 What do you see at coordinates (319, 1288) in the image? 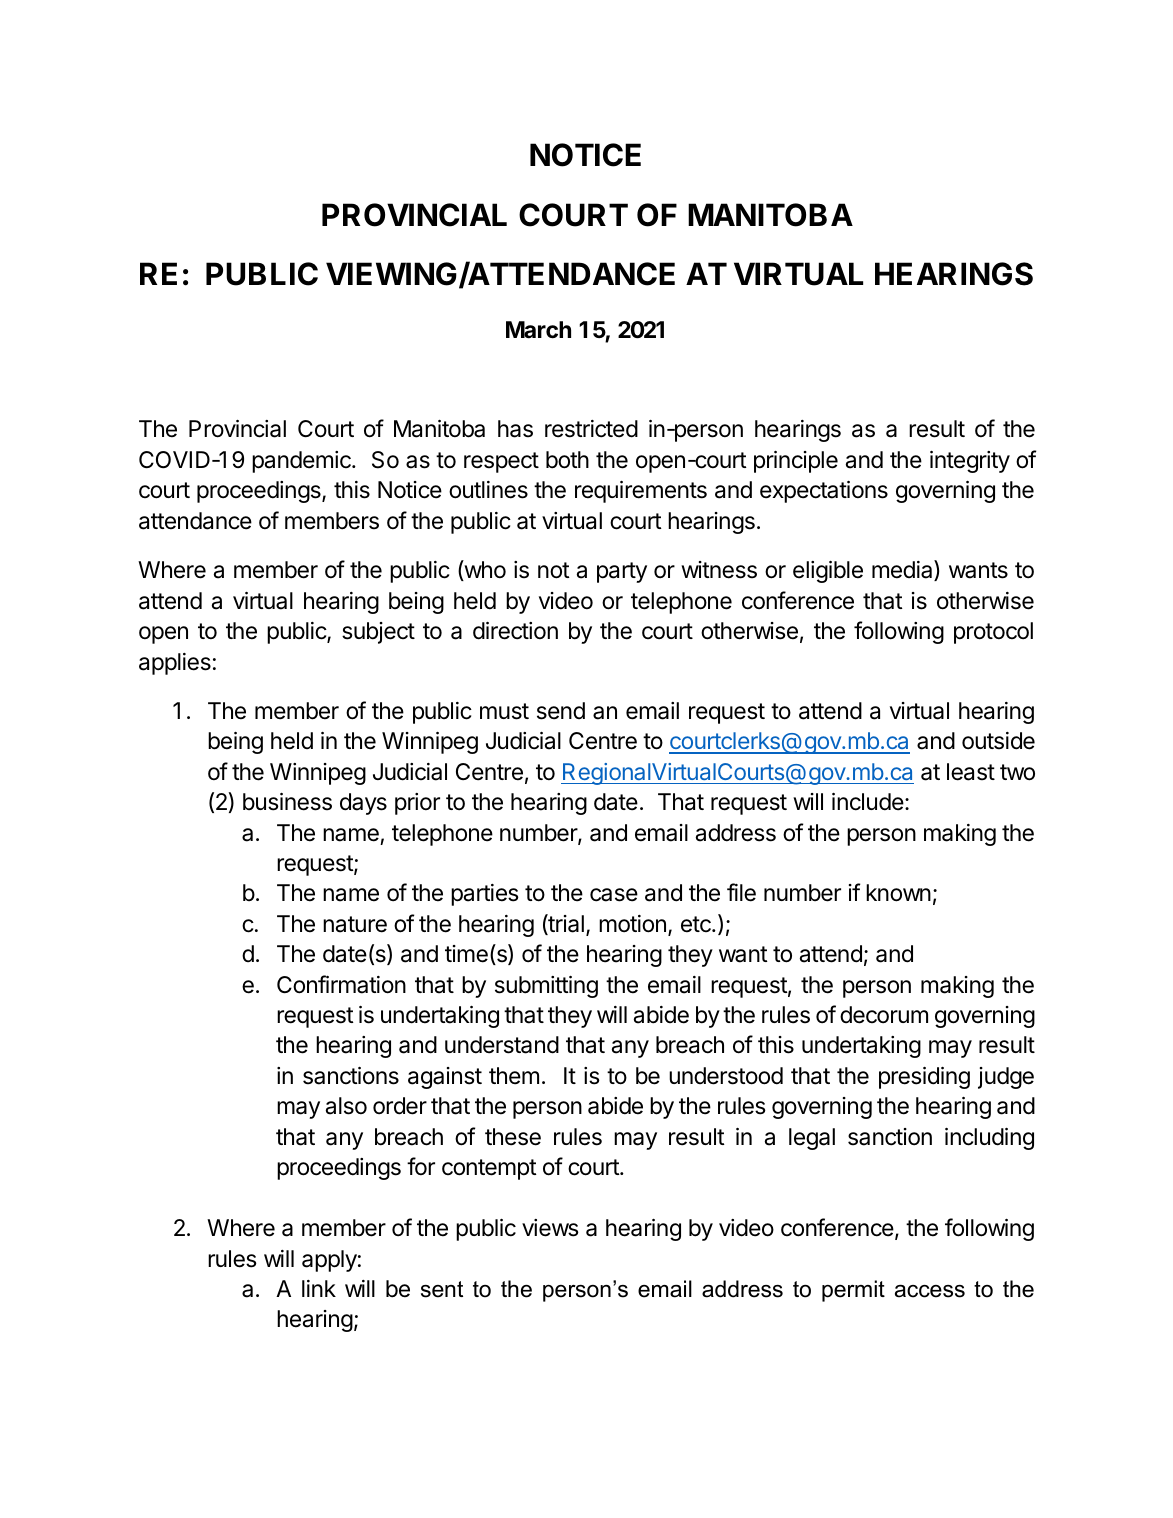
I see `link` at bounding box center [319, 1288].
